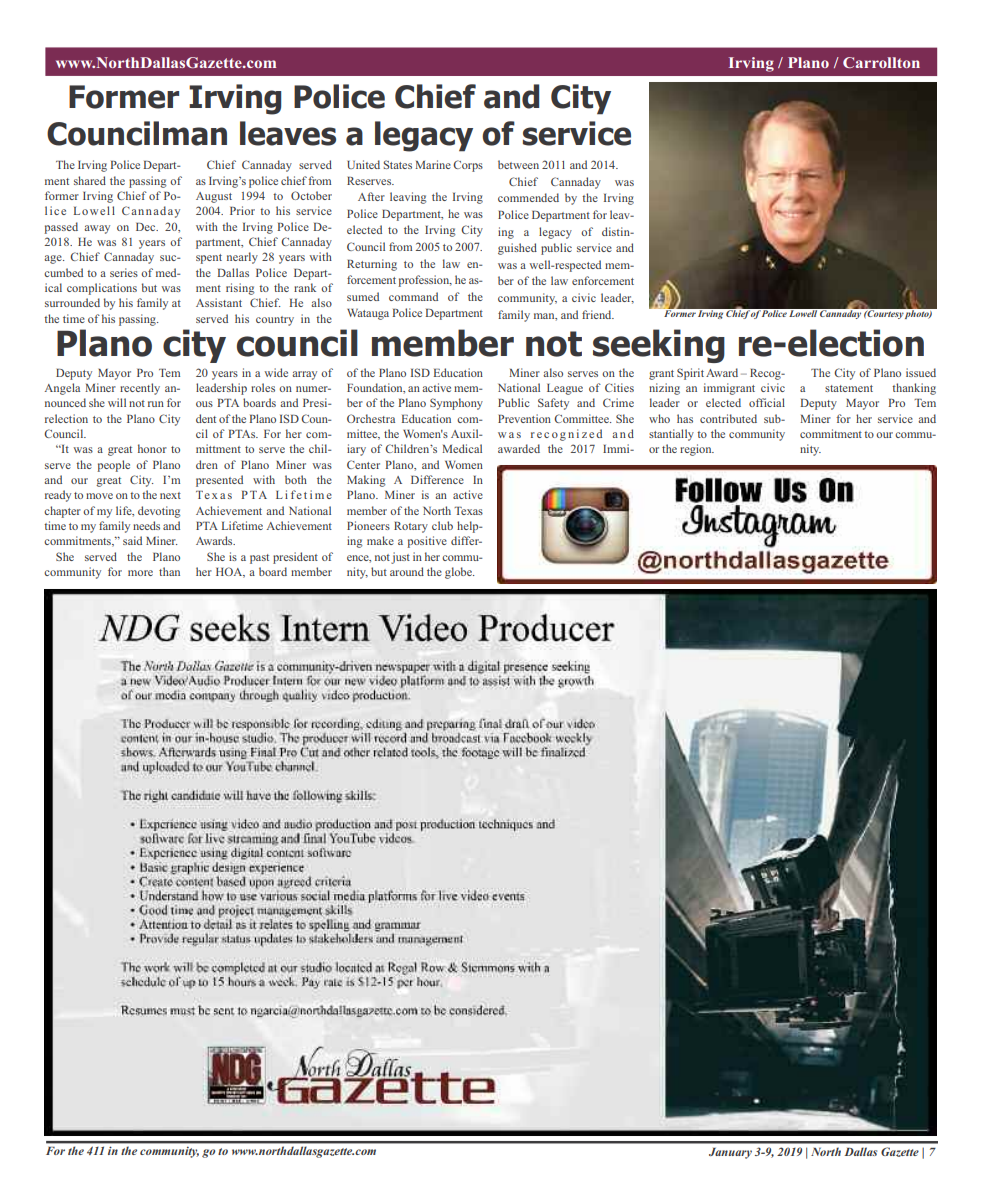  Describe the element at coordinates (159, 512) in the document. I see `devoting` at that location.
